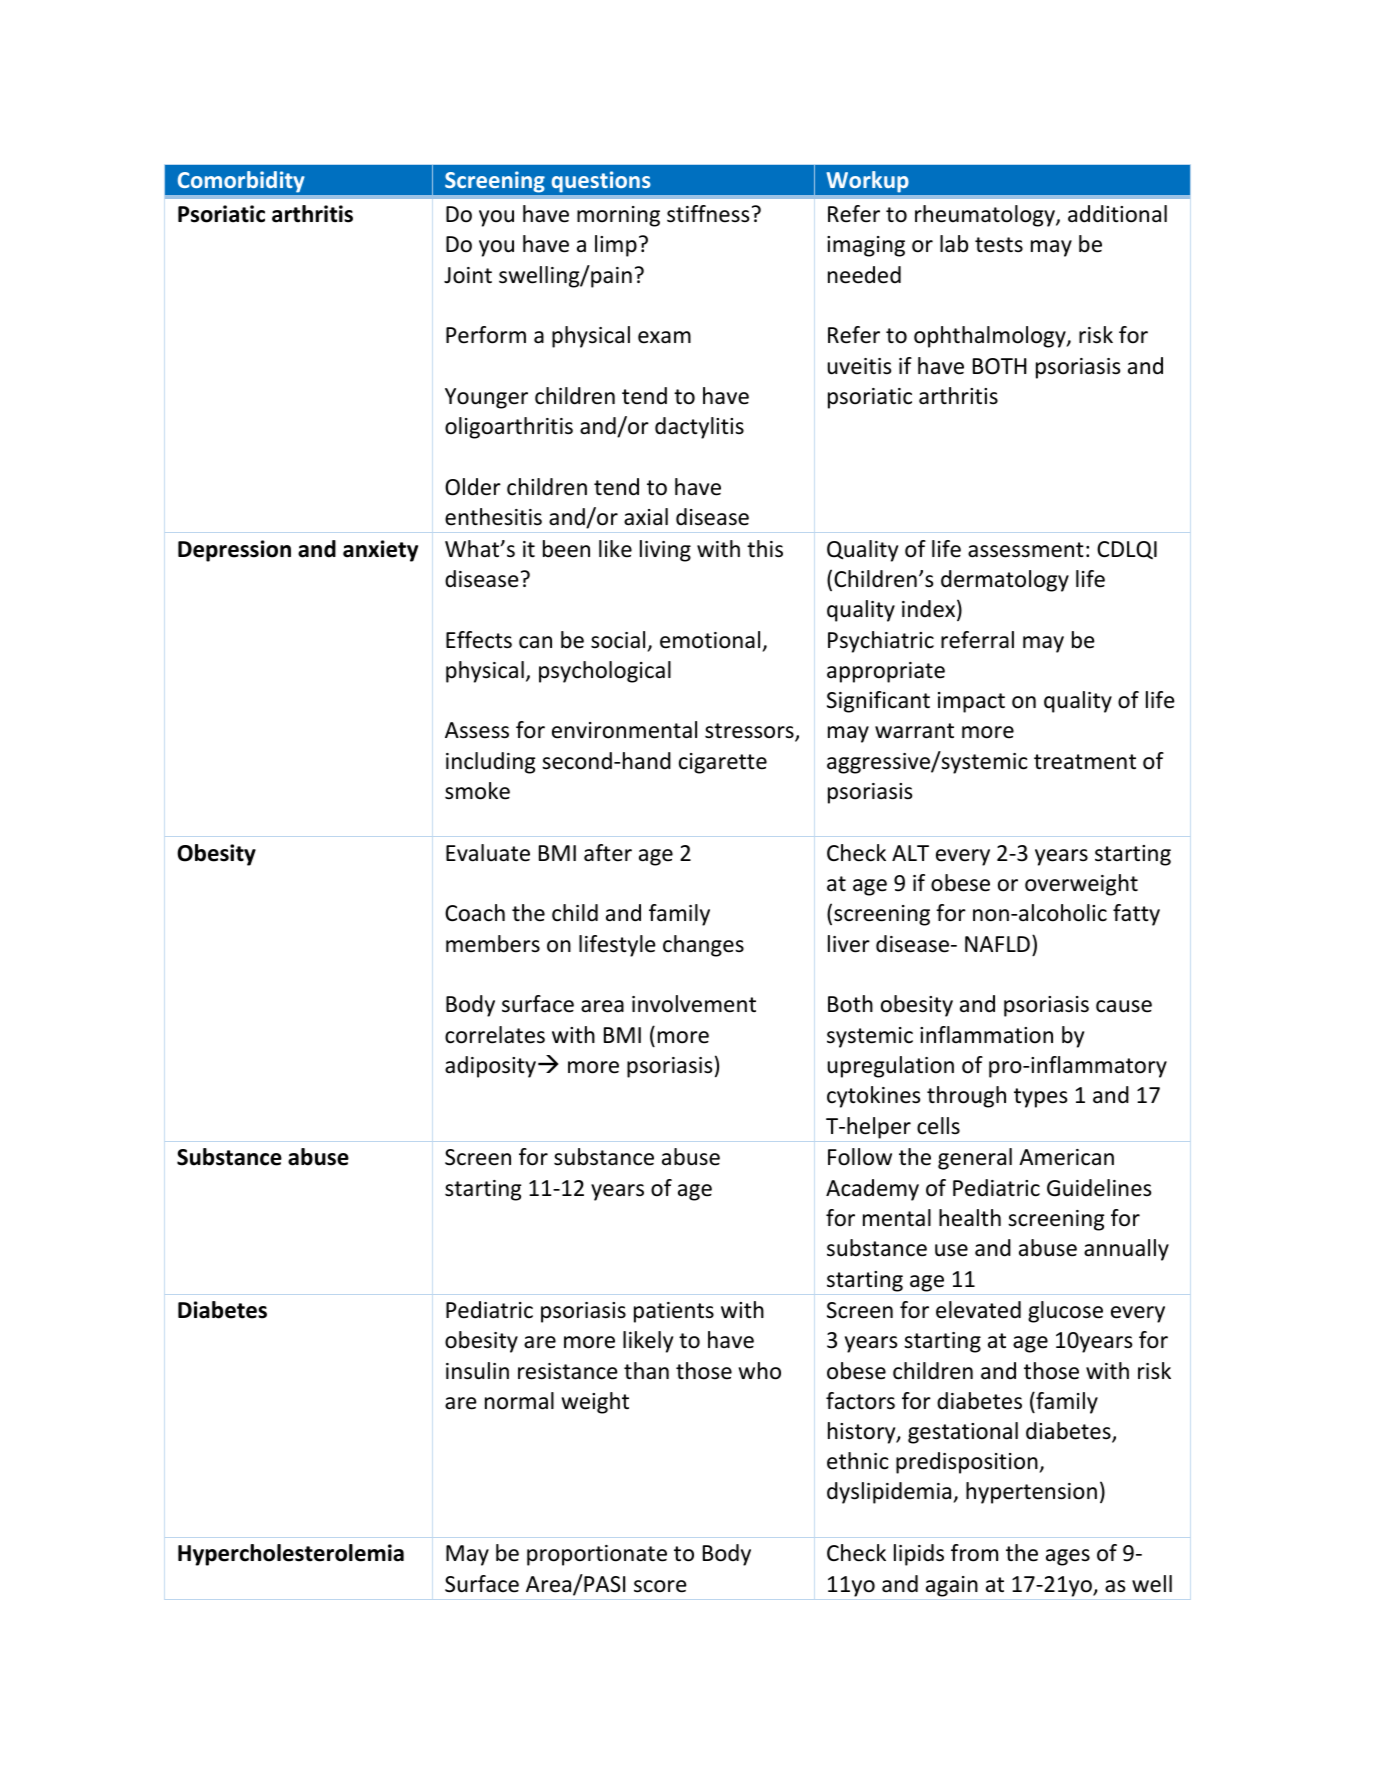  I want to click on fatty, so click(1136, 915).
